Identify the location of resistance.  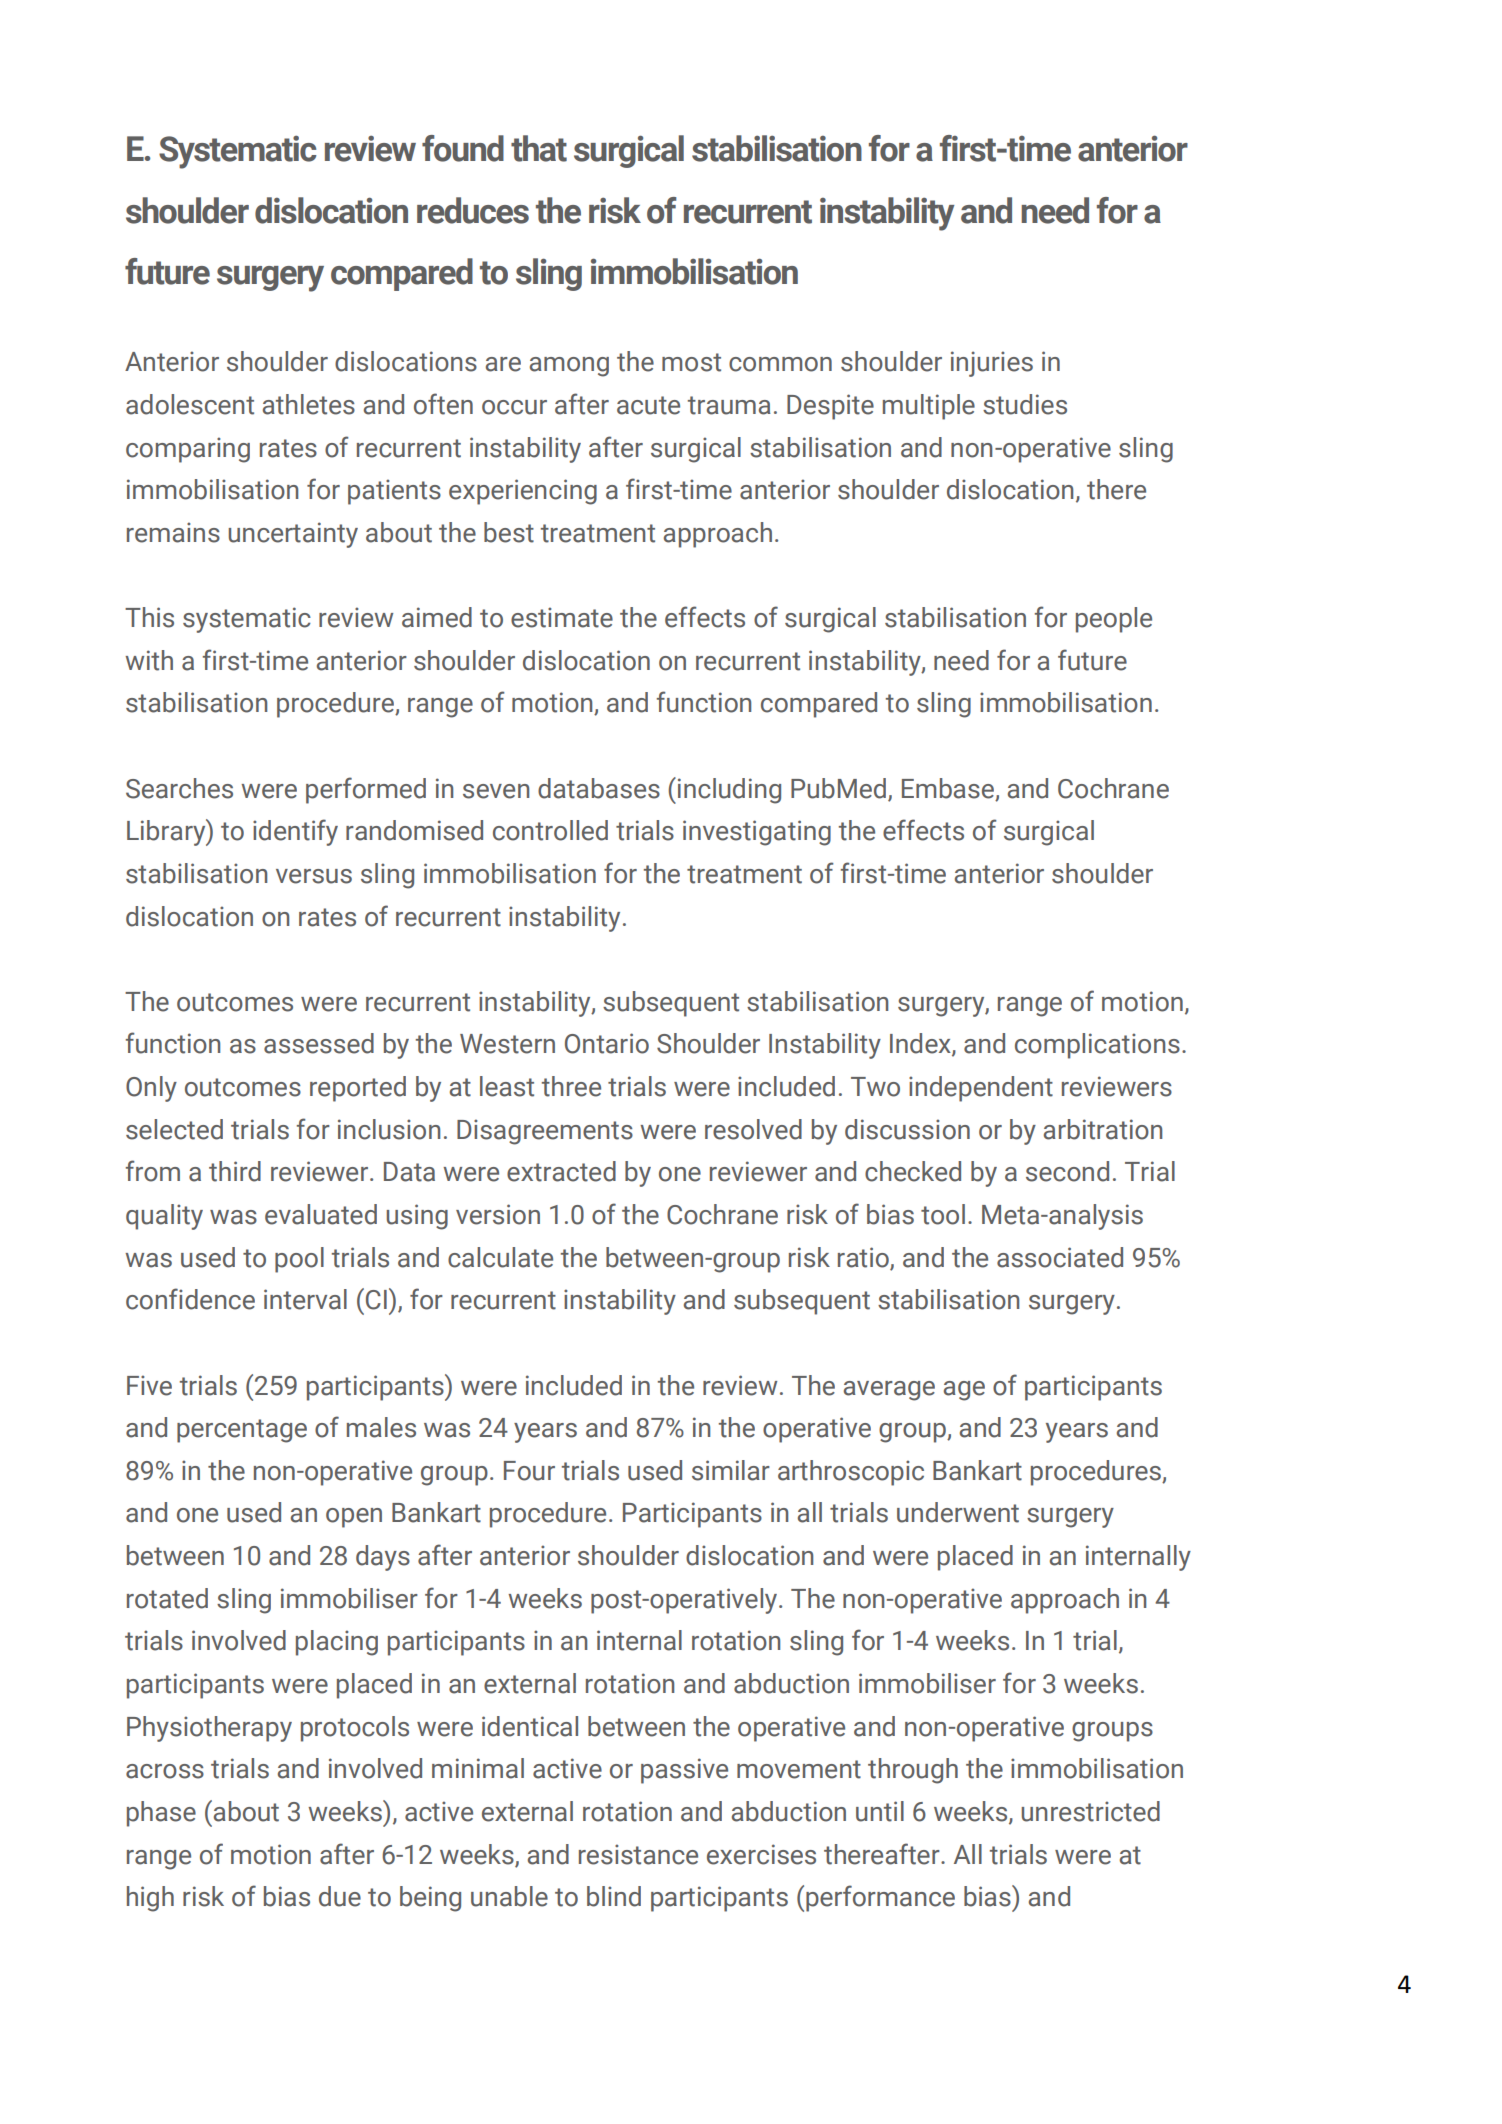
(638, 1854).
